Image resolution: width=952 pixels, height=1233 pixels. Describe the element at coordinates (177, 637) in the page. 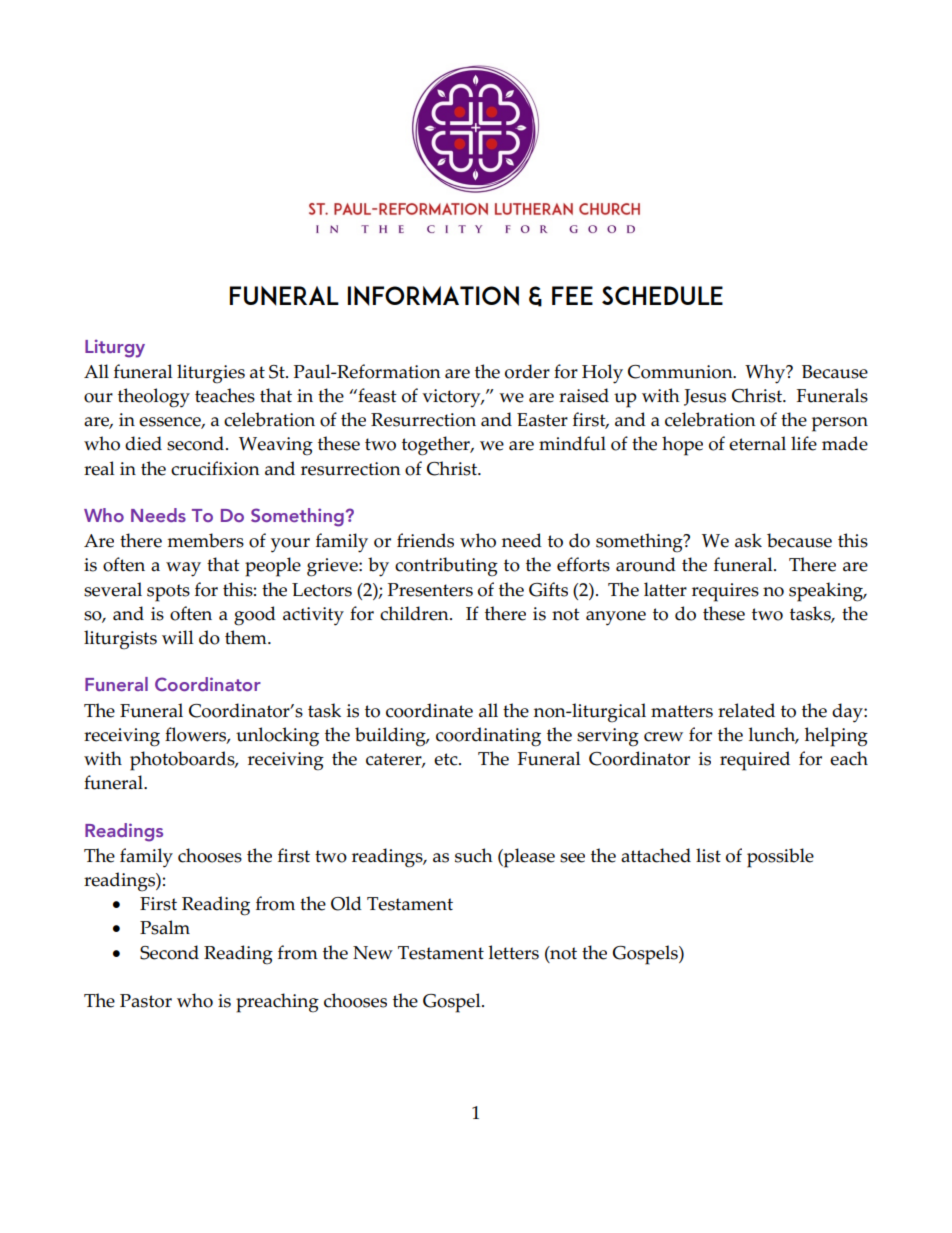

I see `will` at that location.
